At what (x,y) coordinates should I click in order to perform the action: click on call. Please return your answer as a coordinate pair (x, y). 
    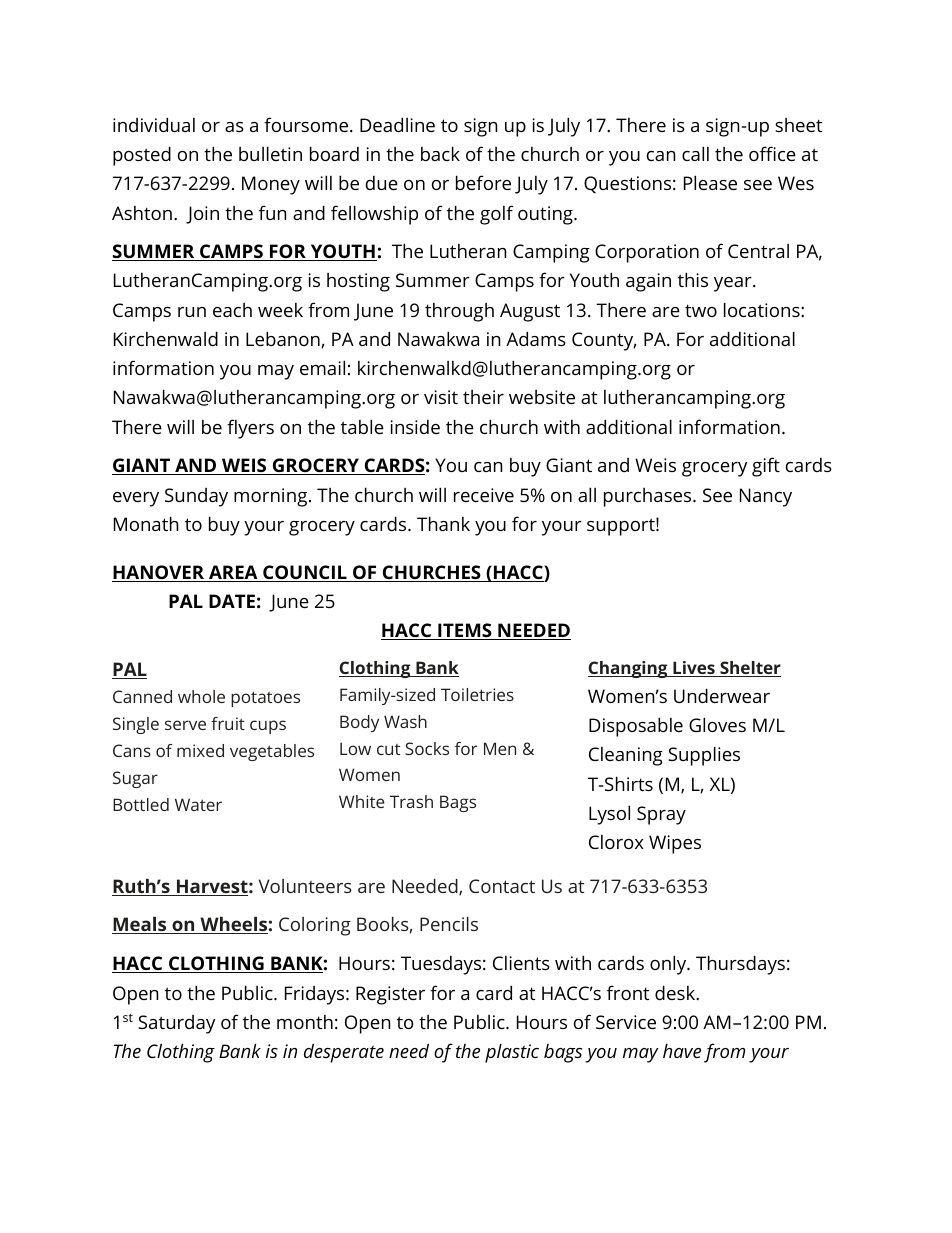
    Looking at the image, I should click on (695, 153).
